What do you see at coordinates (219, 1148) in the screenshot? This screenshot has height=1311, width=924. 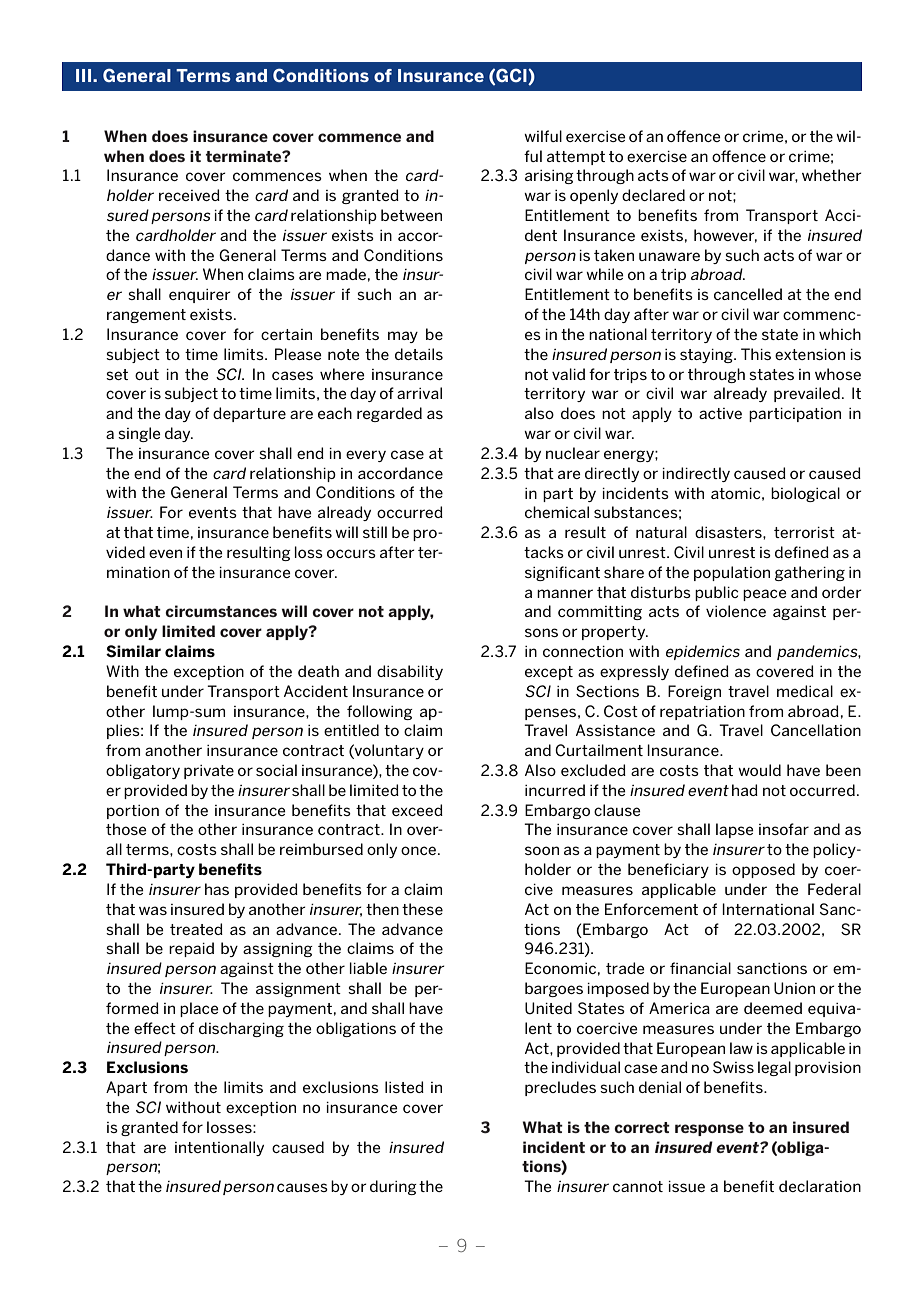 I see `intentionally` at bounding box center [219, 1148].
